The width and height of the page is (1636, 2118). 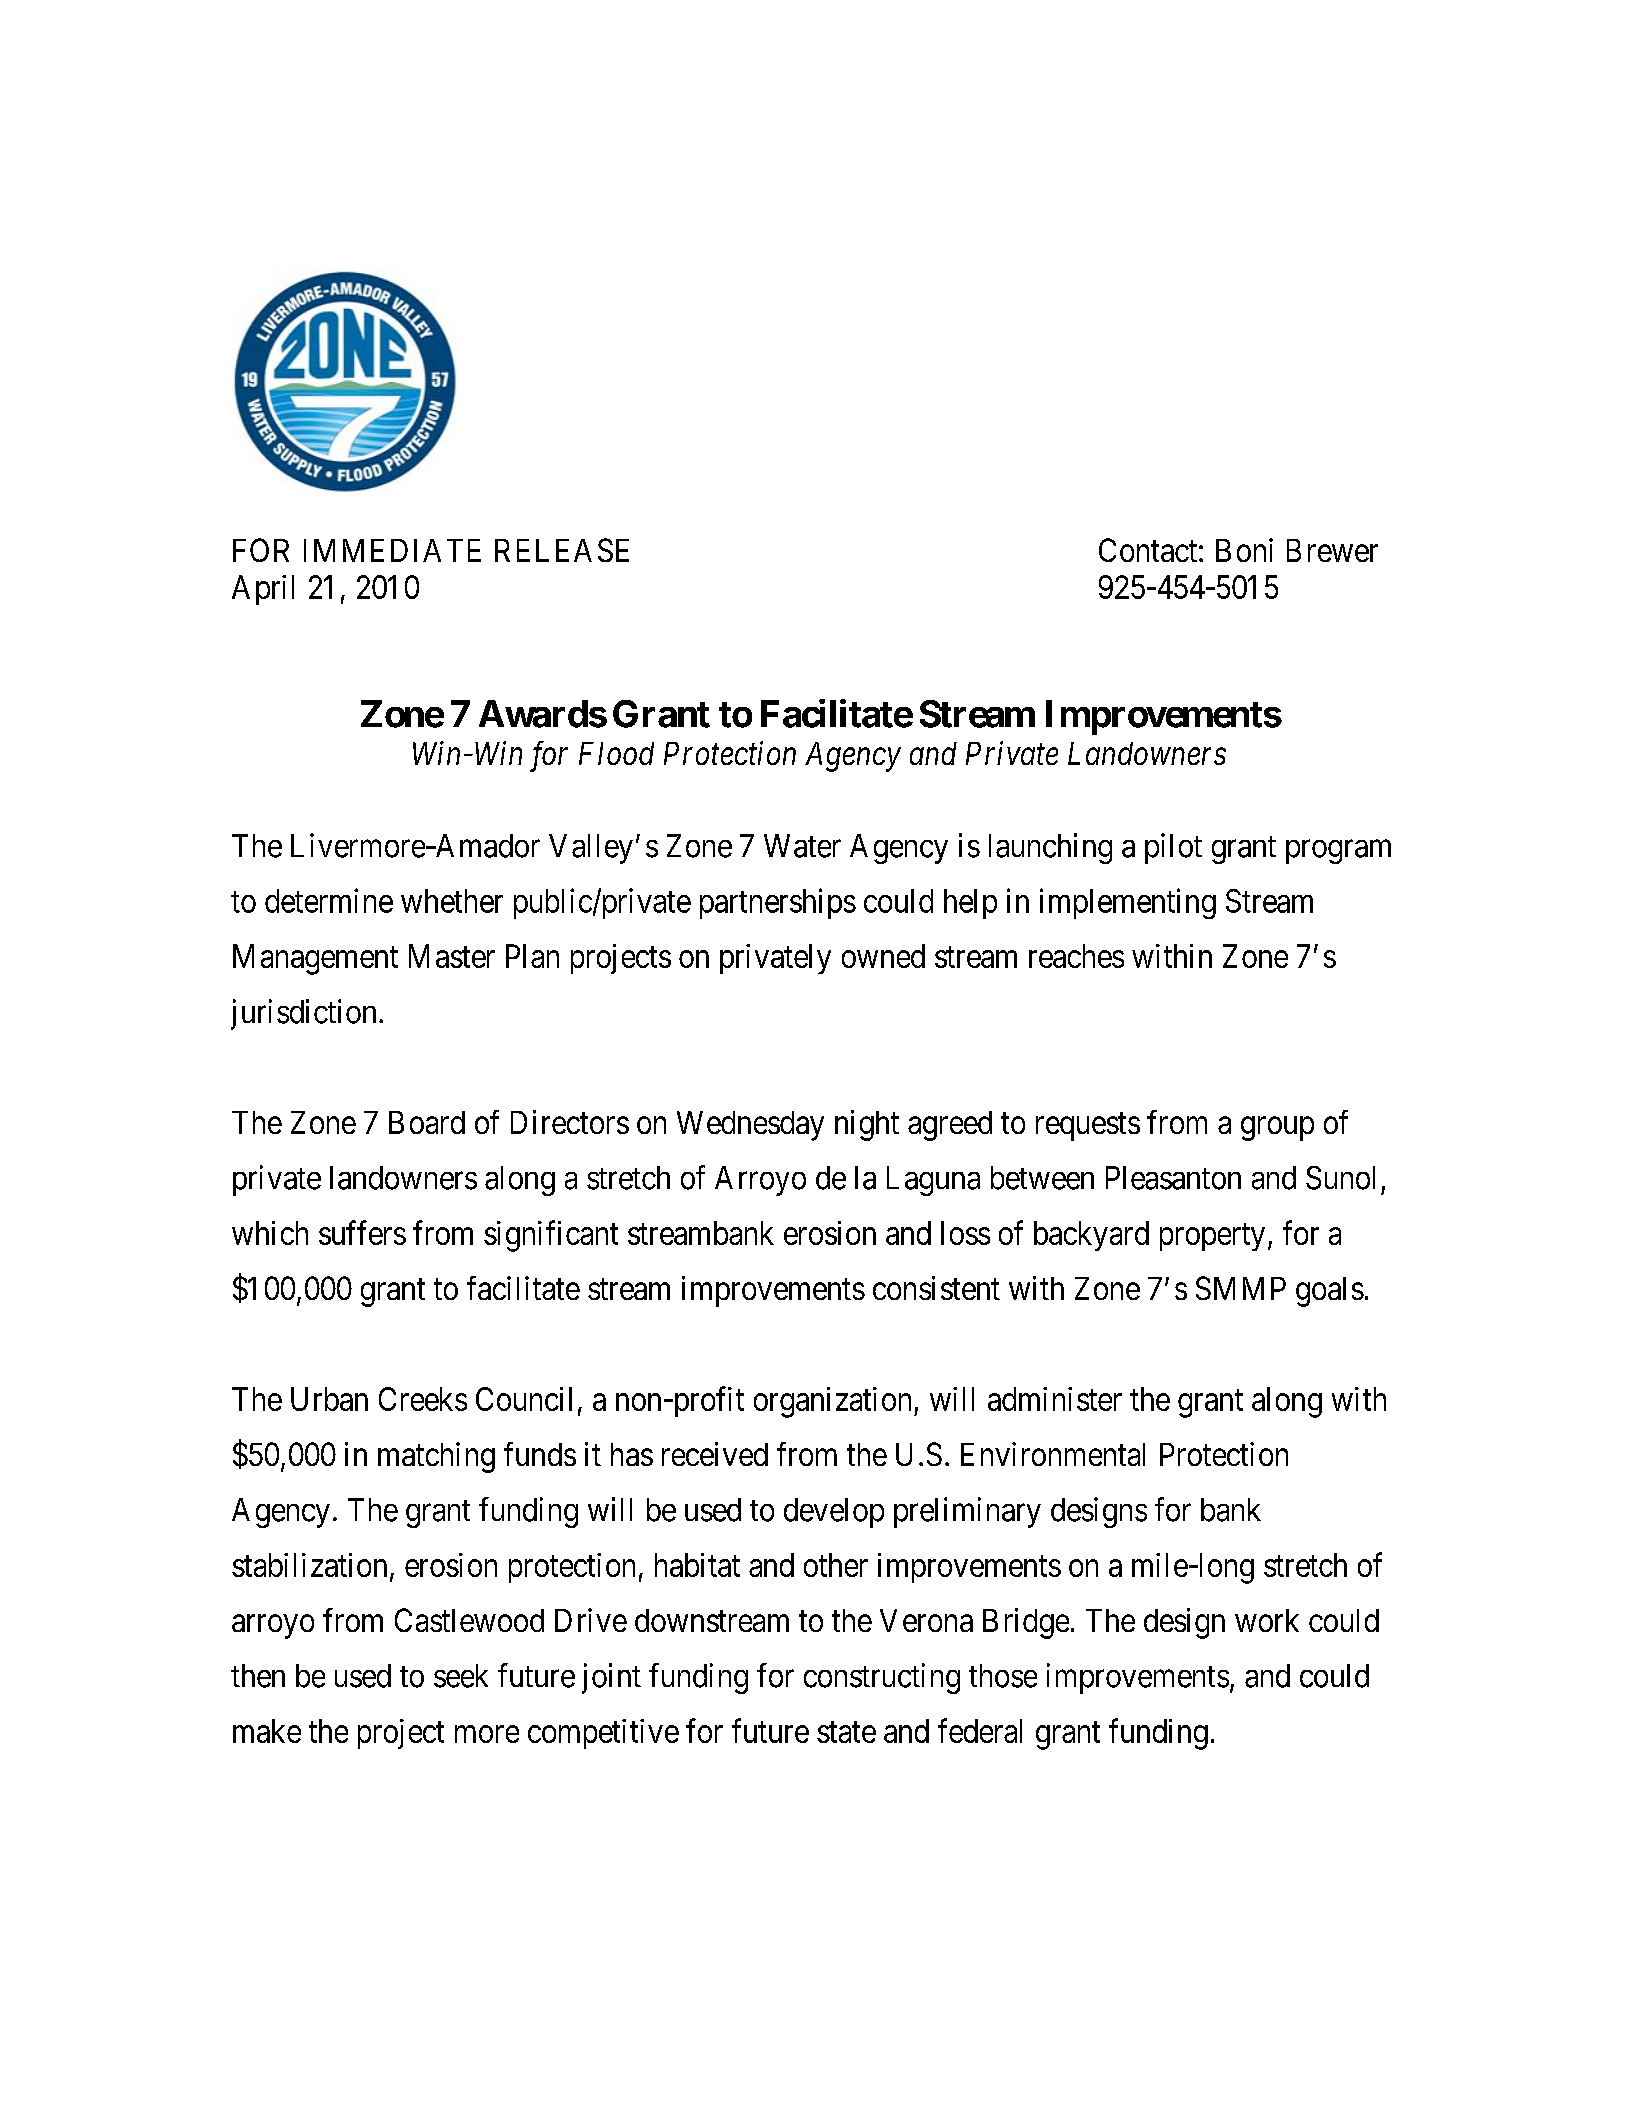 I want to click on IMMEDIATE, so click(x=392, y=550).
